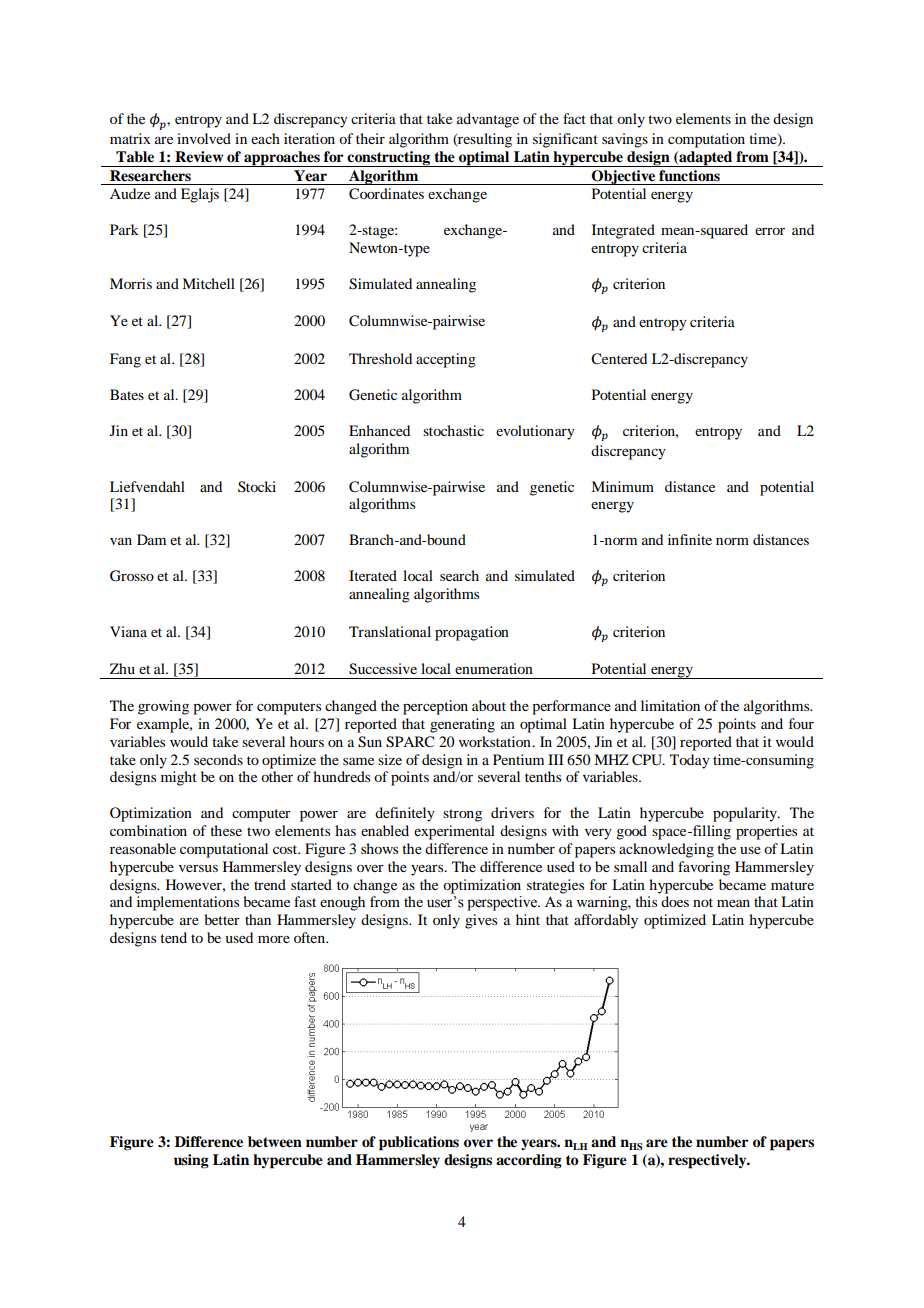 The height and width of the screenshot is (1308, 924). Describe the element at coordinates (191, 1161) in the screenshot. I see `using` at that location.
